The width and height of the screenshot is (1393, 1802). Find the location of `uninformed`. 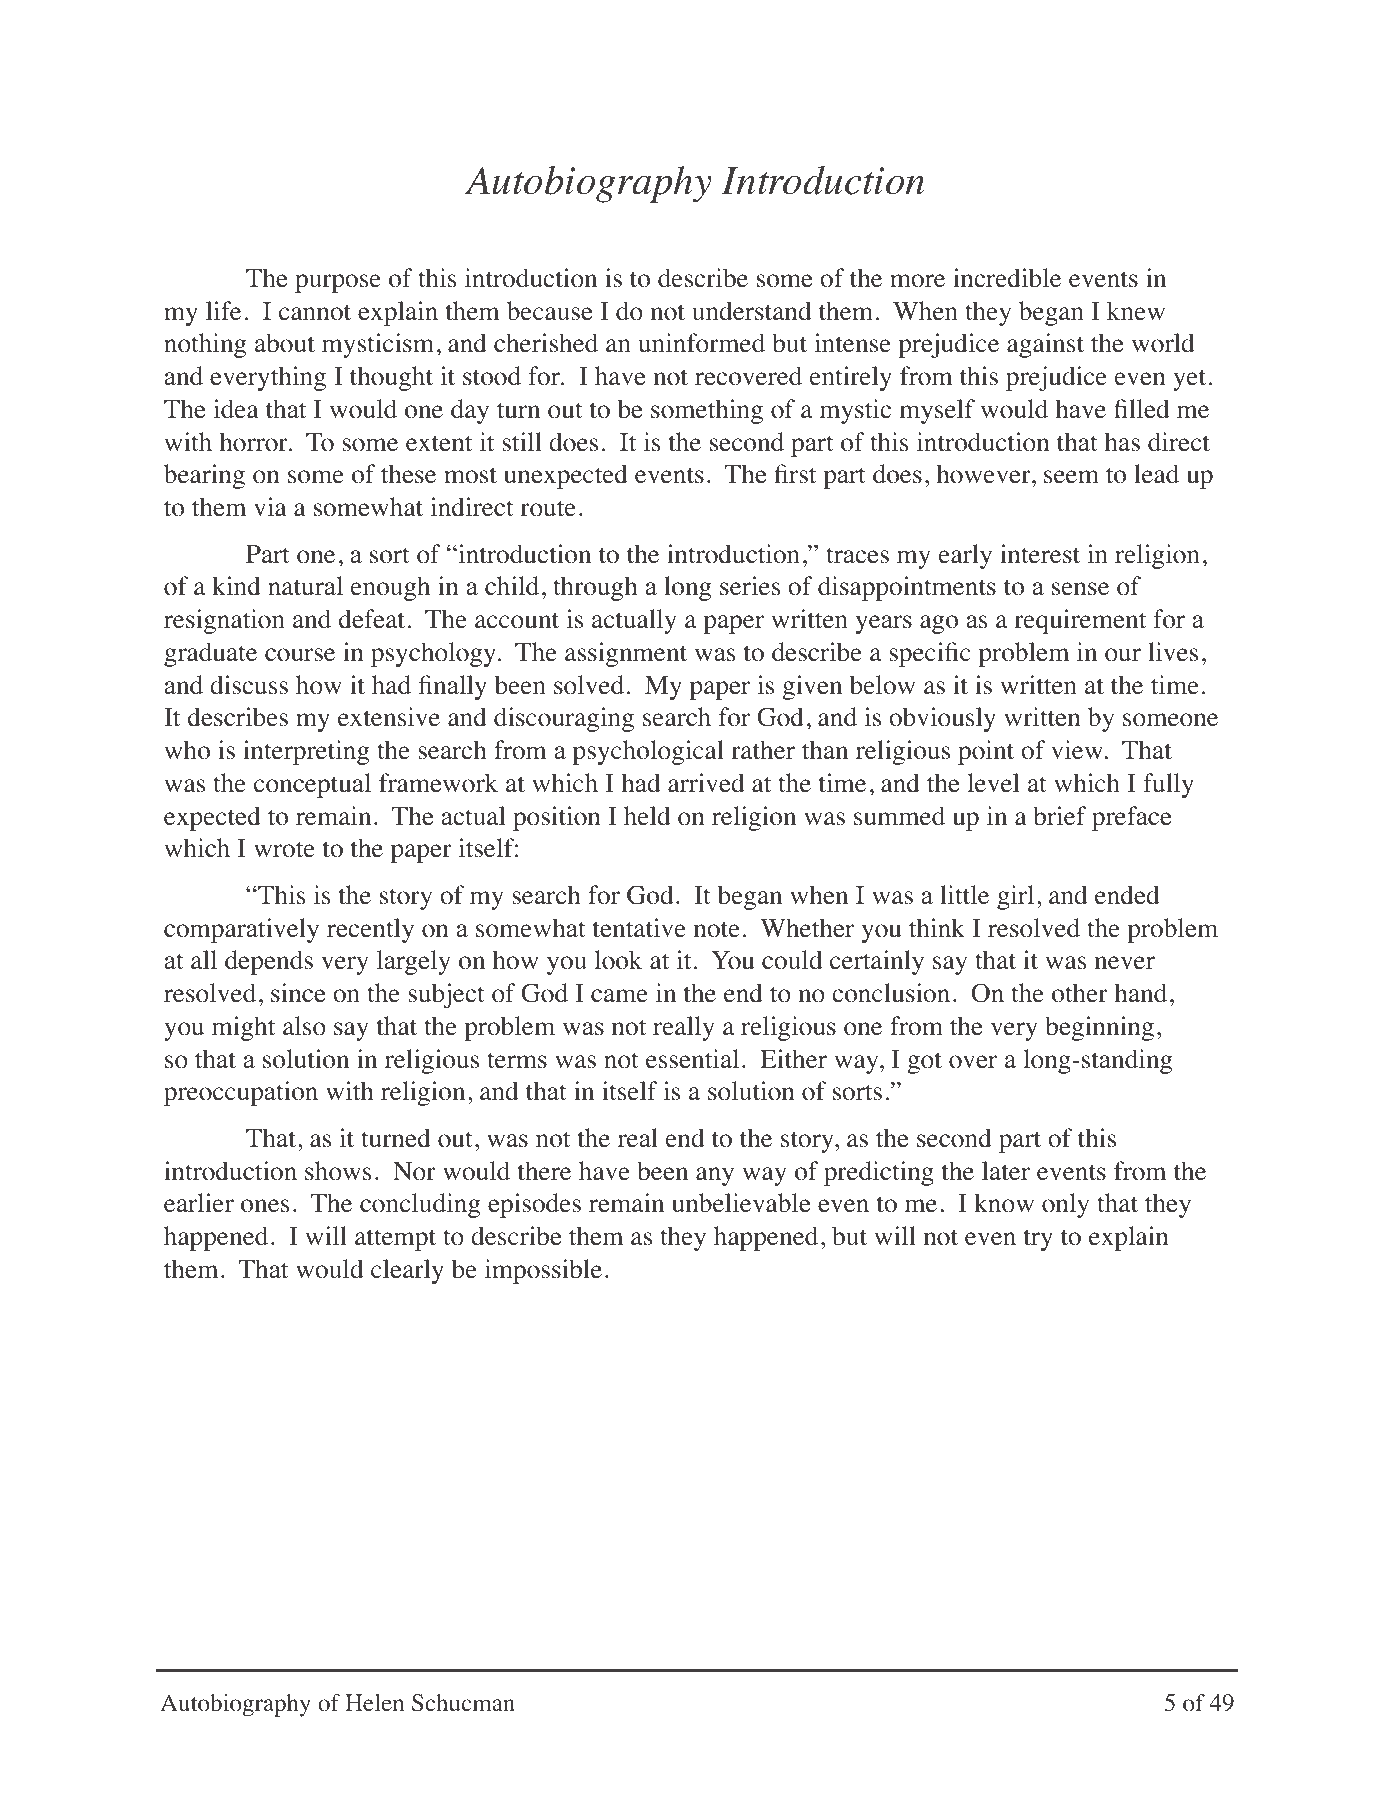

uninformed is located at coordinates (701, 343).
